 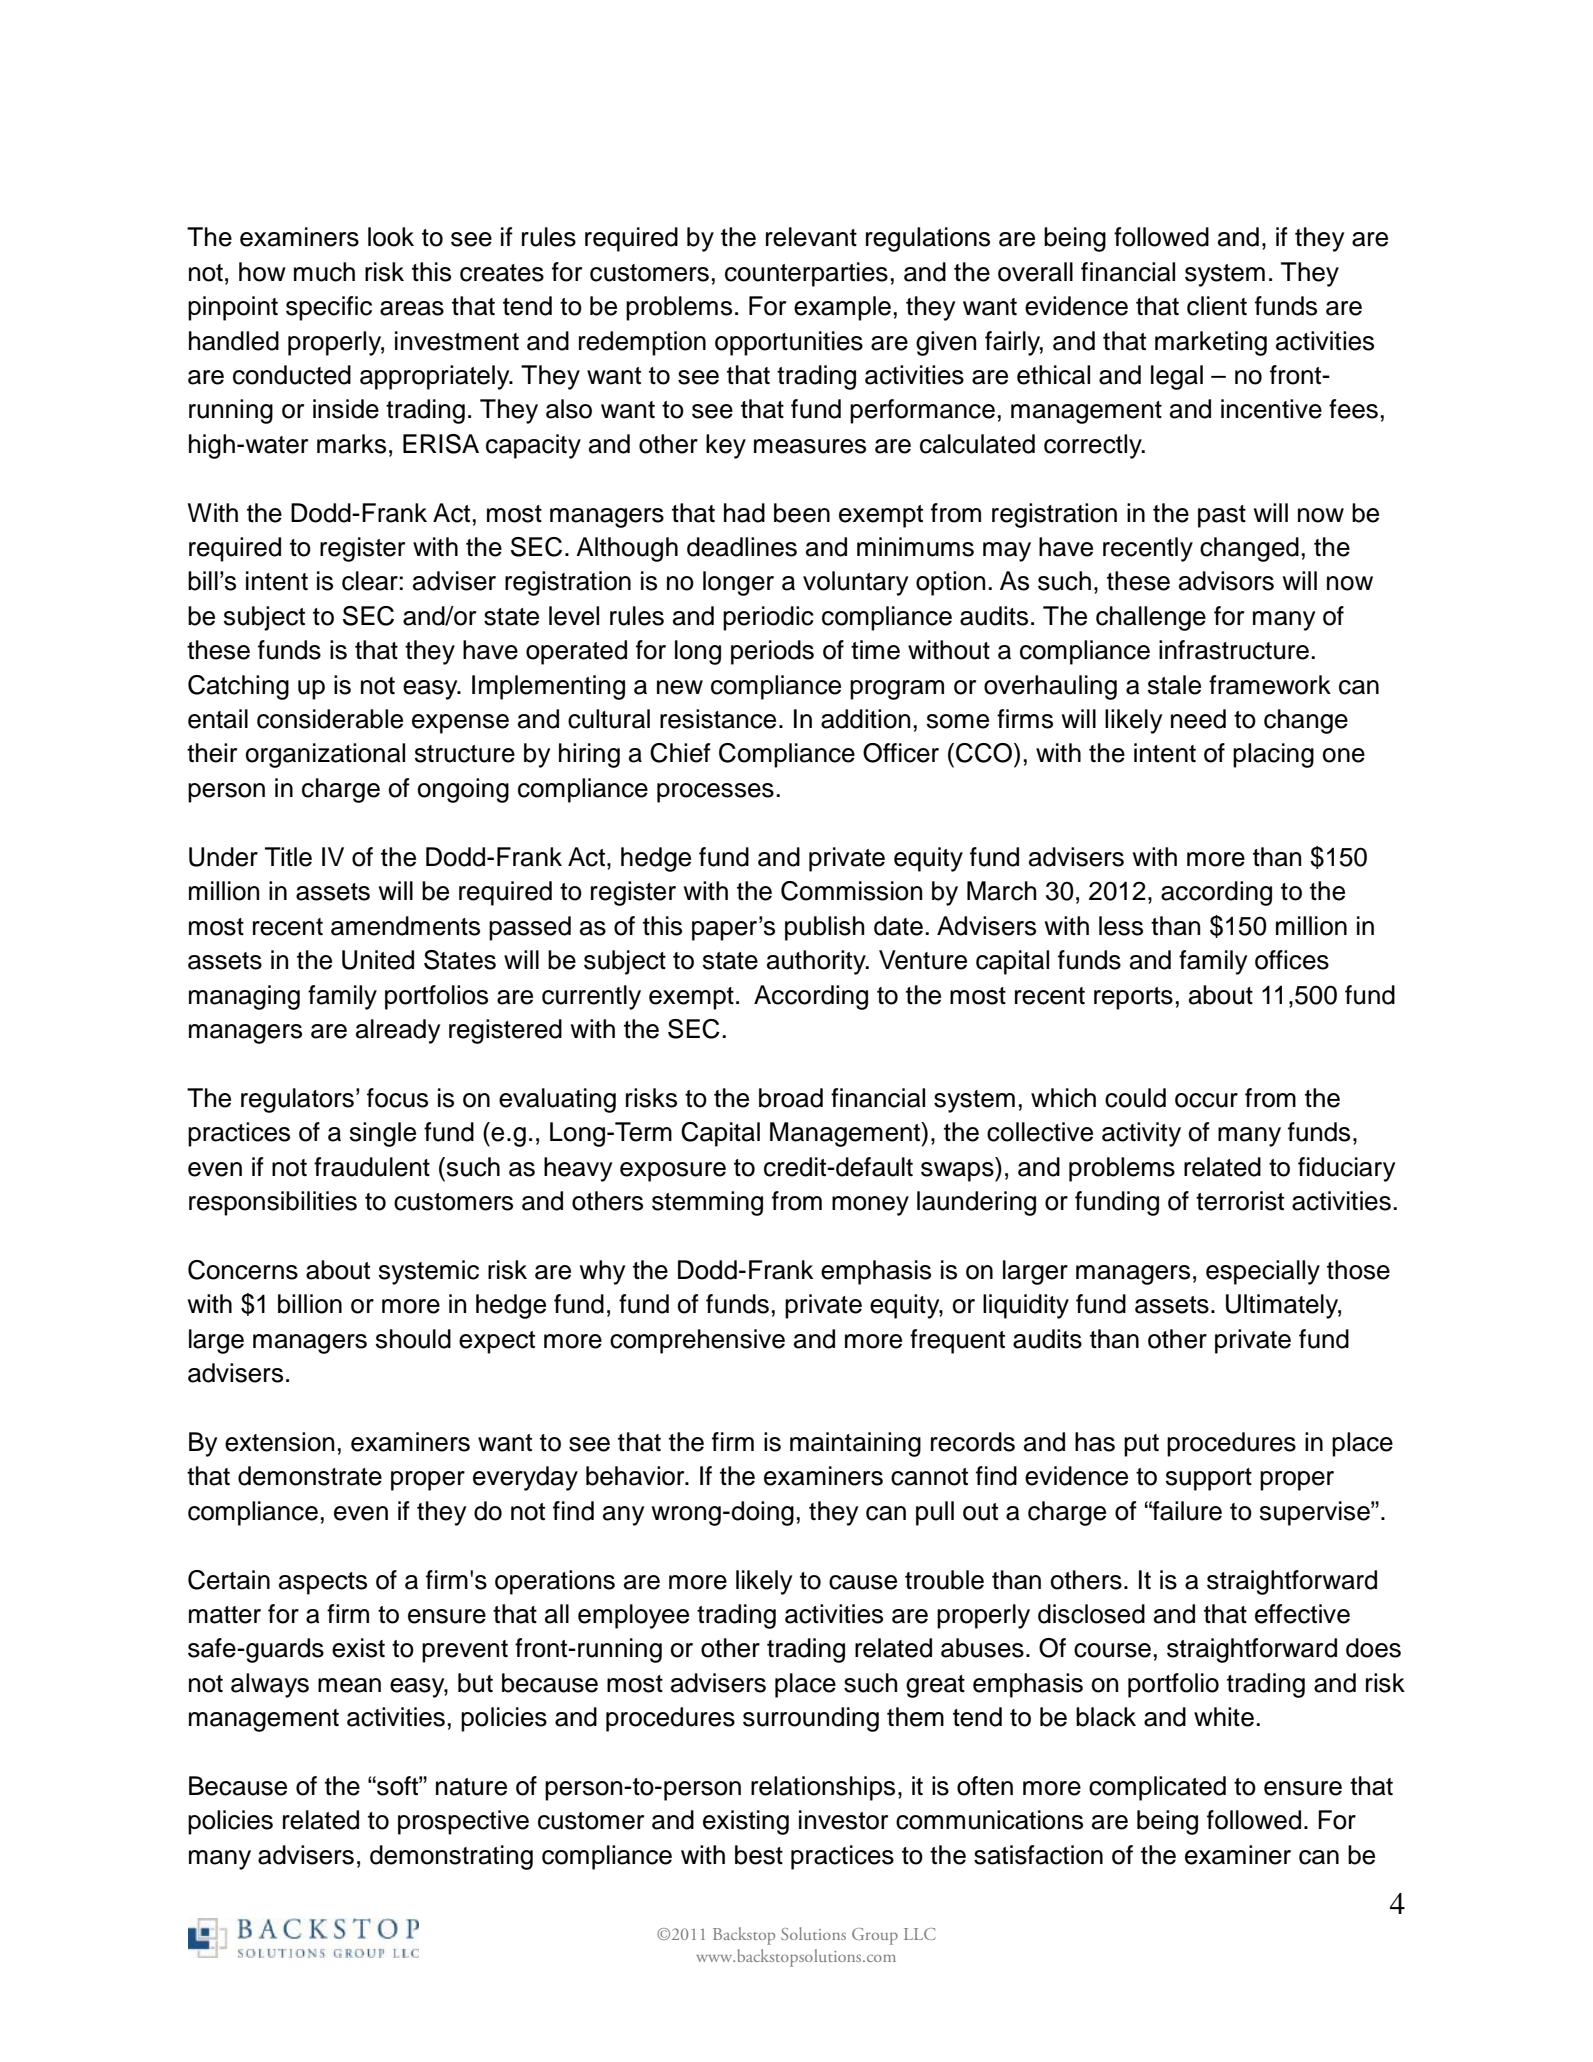 What do you see at coordinates (1206, 1100) in the screenshot?
I see `occur` at bounding box center [1206, 1100].
